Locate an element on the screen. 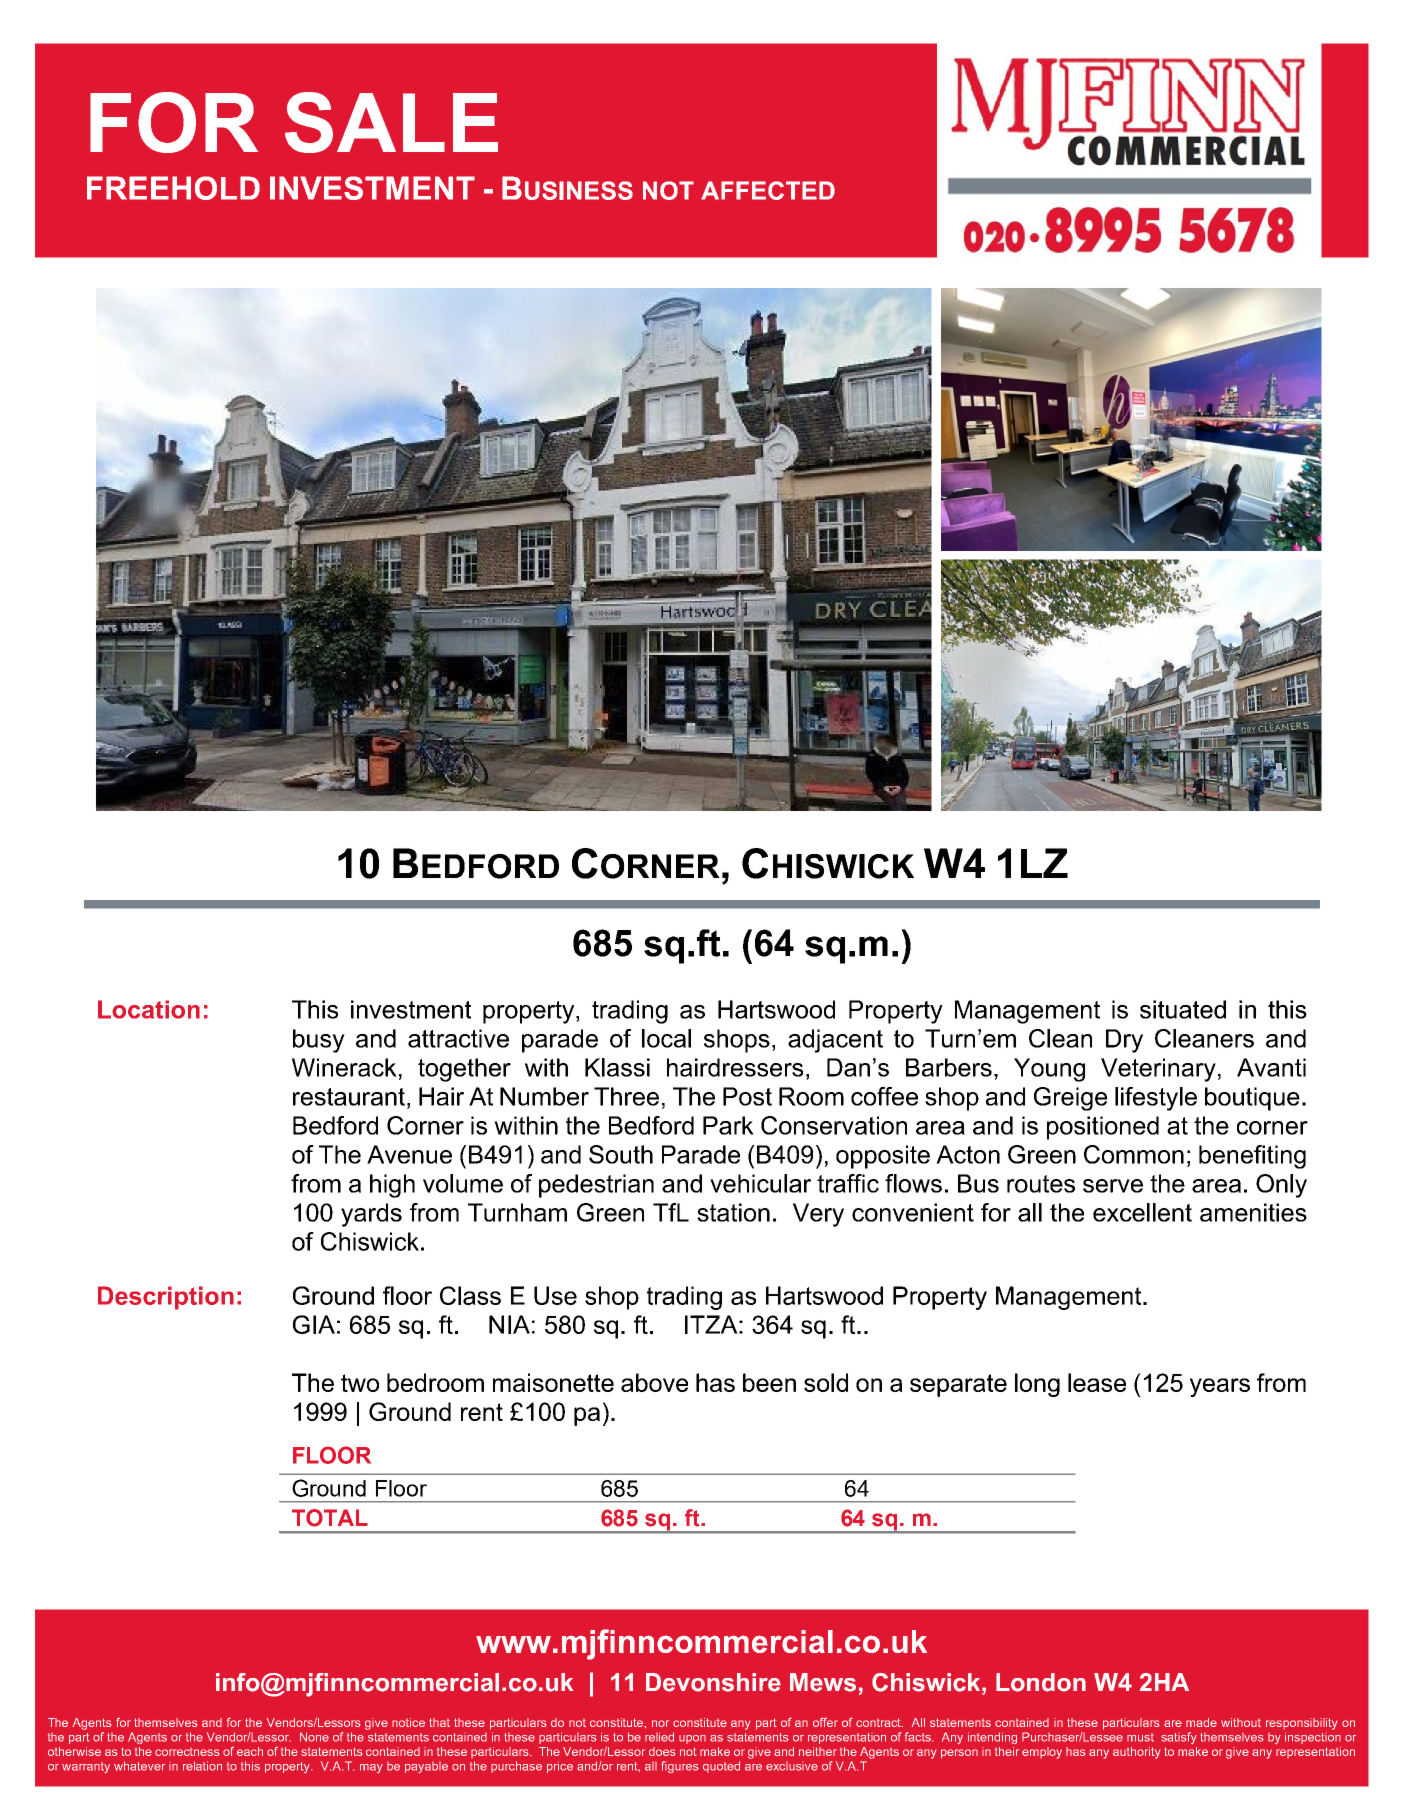 This screenshot has width=1404, height=1817. local is located at coordinates (666, 1038).
